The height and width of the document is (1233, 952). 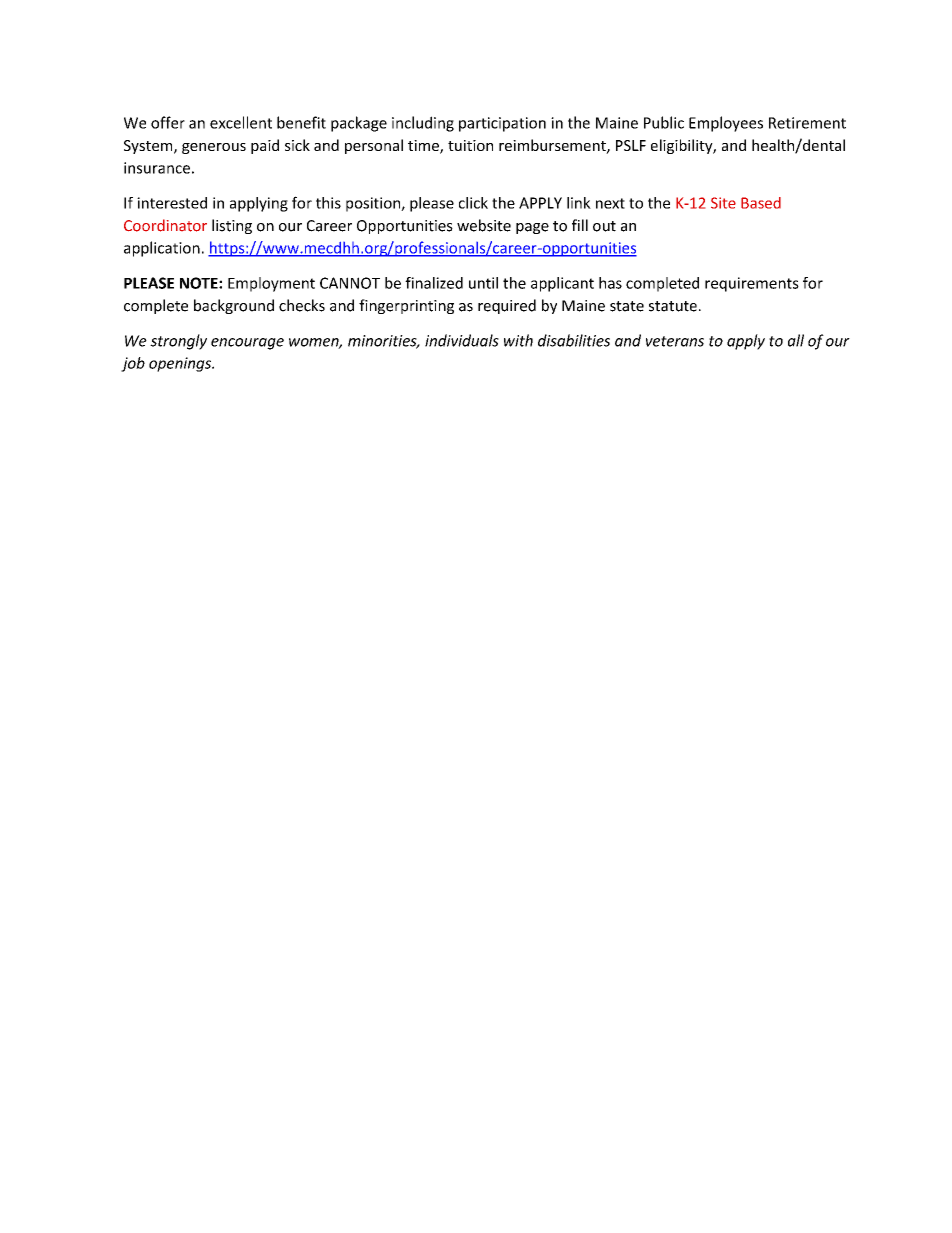 I want to click on participation, so click(x=502, y=124).
